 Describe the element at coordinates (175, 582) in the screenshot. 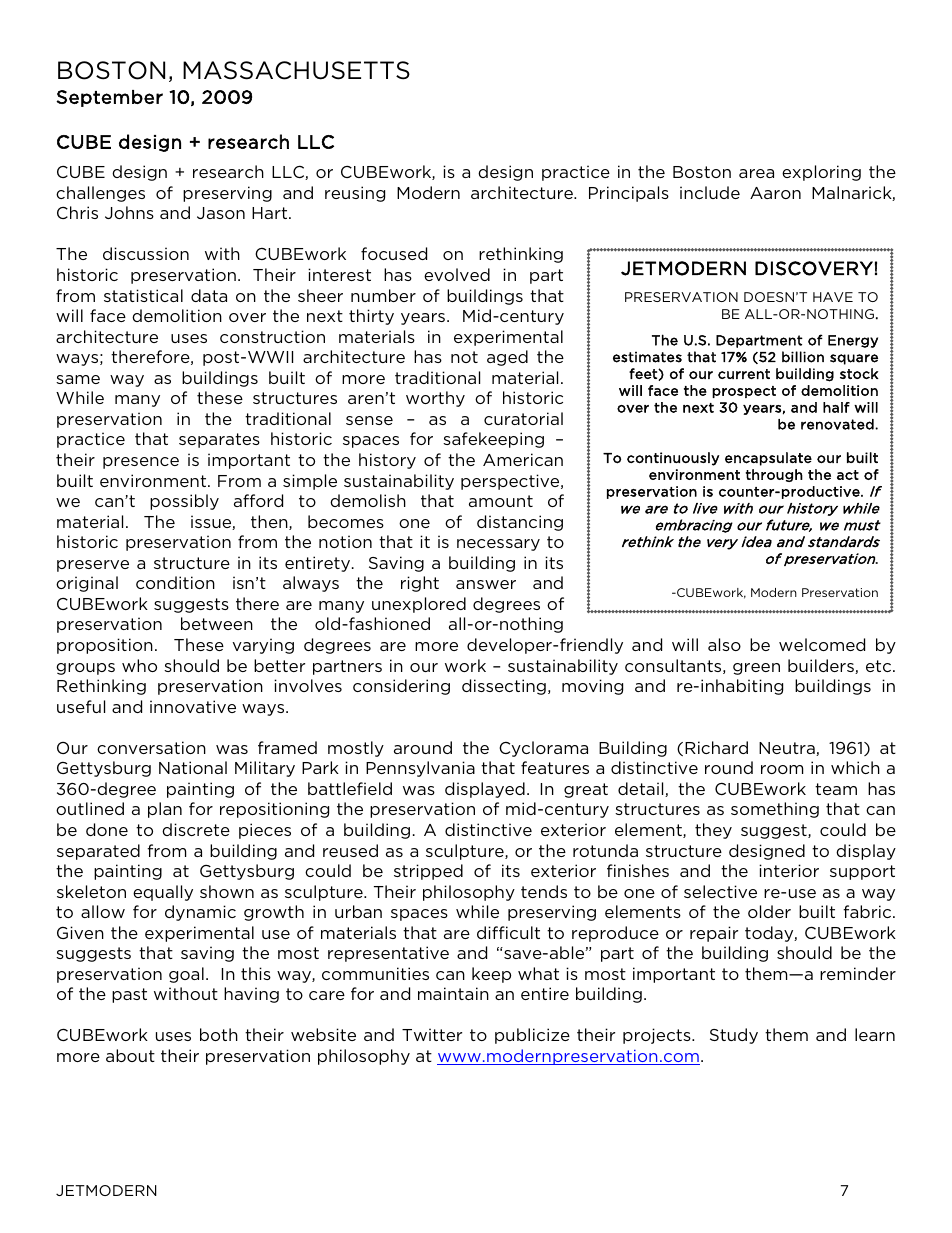

I see `condition` at that location.
